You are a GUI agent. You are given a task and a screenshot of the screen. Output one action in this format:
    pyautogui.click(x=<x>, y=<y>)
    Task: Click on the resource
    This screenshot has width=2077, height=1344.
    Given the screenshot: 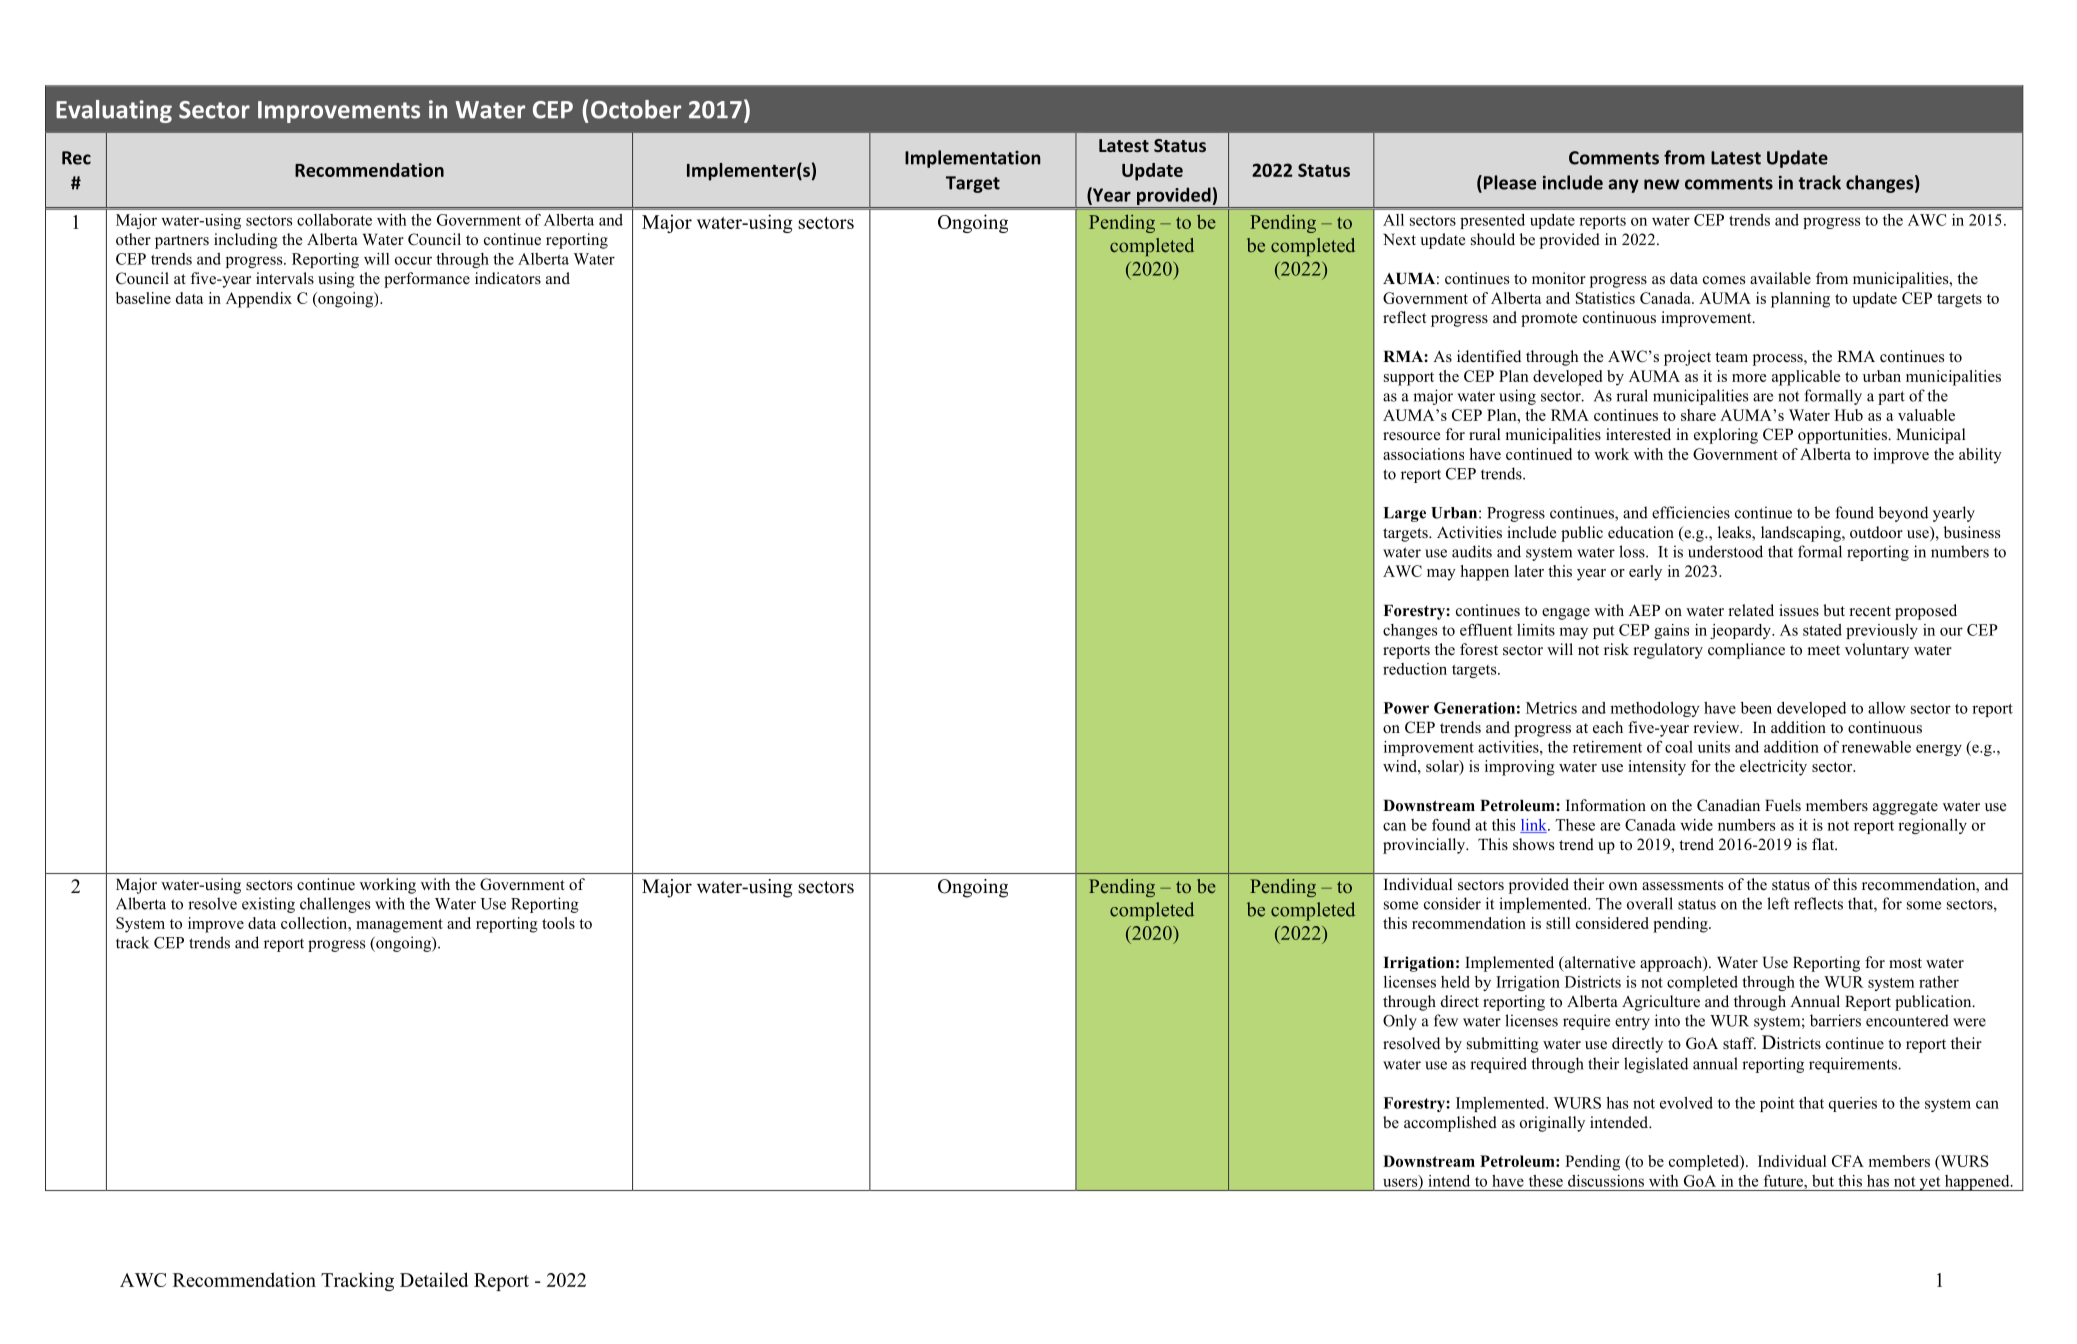 What is the action you would take?
    pyautogui.click(x=1411, y=436)
